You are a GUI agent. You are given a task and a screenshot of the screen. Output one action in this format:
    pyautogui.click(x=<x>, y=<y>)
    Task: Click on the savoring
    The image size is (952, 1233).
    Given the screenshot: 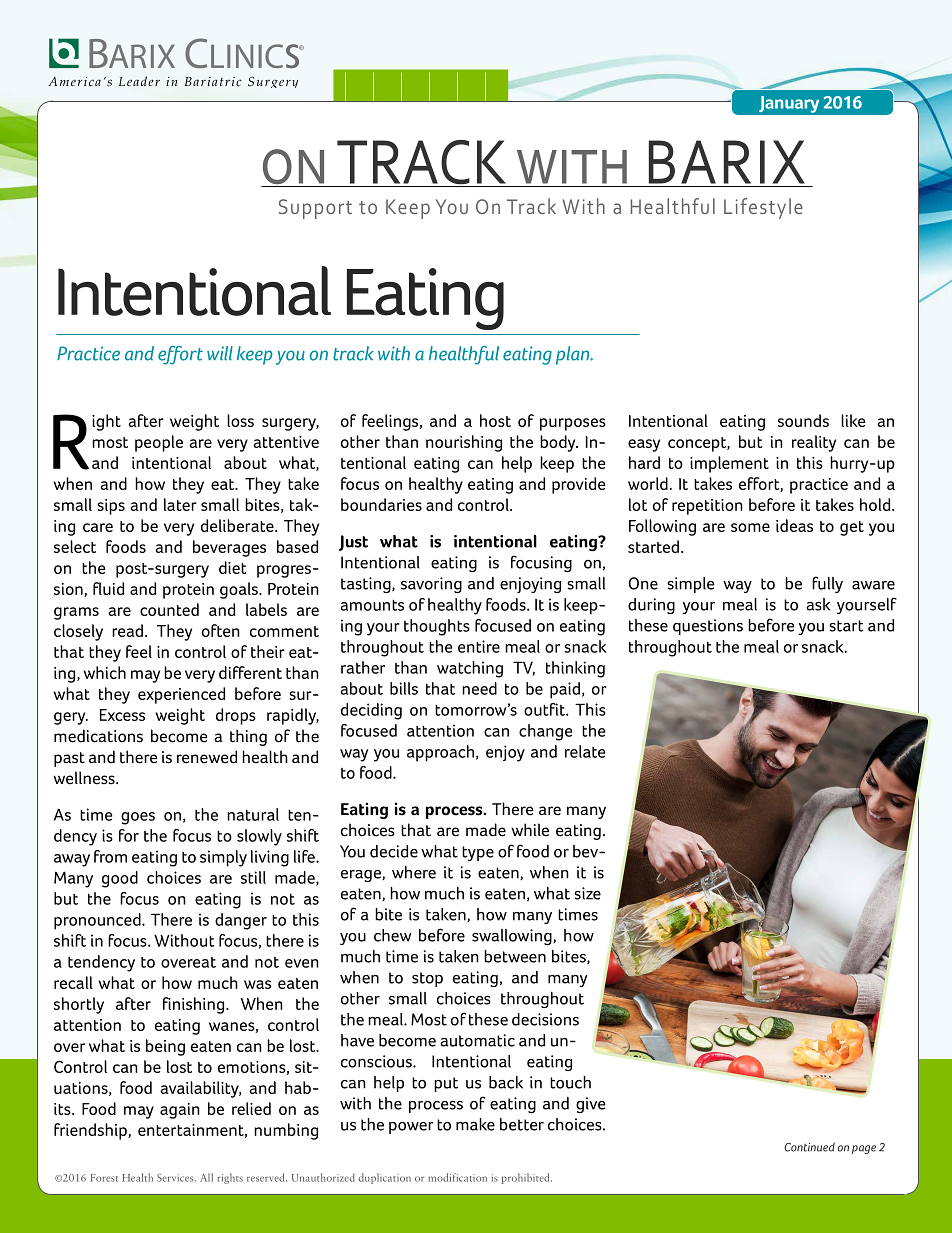 What is the action you would take?
    pyautogui.click(x=431, y=585)
